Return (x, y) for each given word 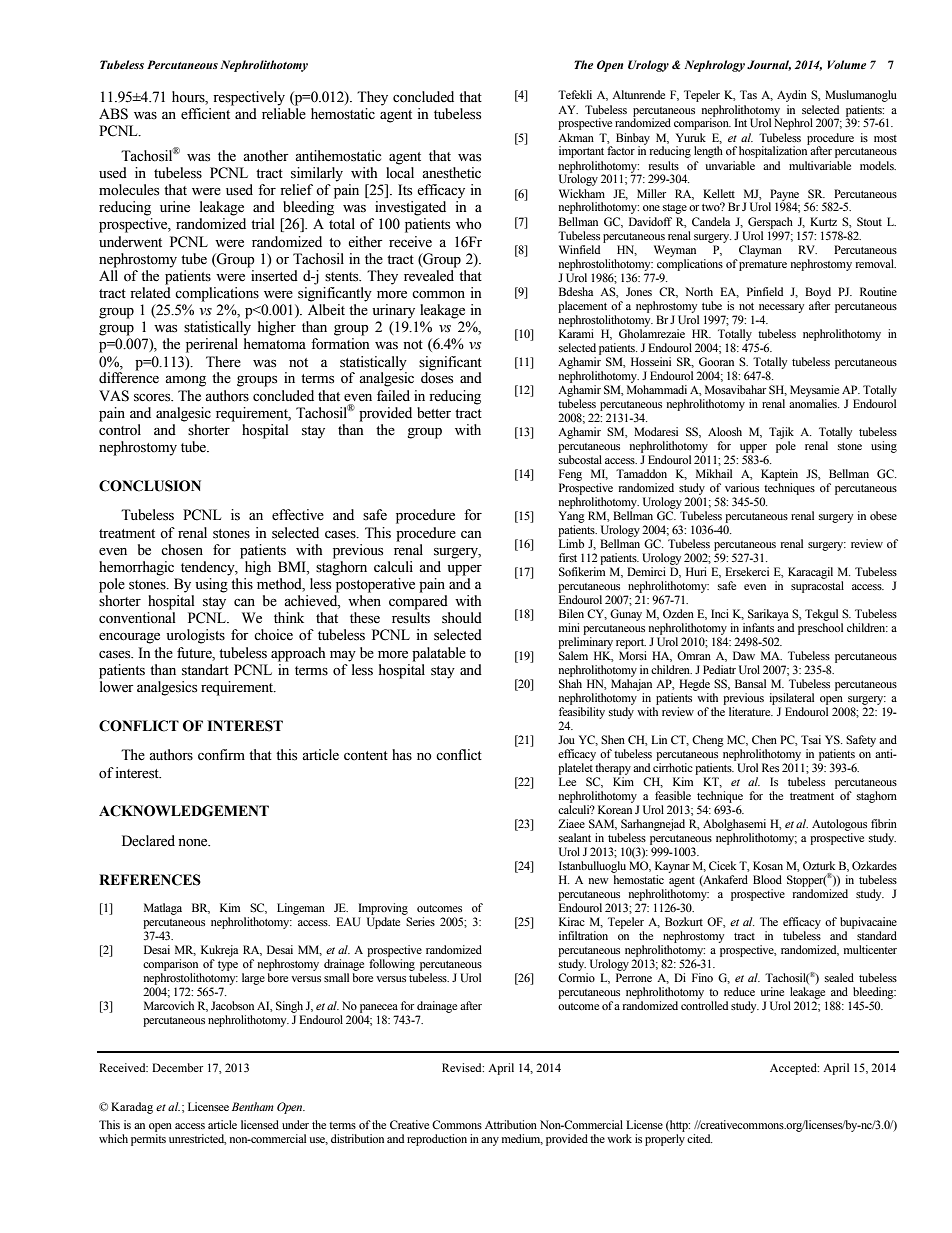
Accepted (794, 1069)
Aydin (792, 96)
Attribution (511, 1124)
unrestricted (197, 1139)
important (581, 152)
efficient (205, 114)
